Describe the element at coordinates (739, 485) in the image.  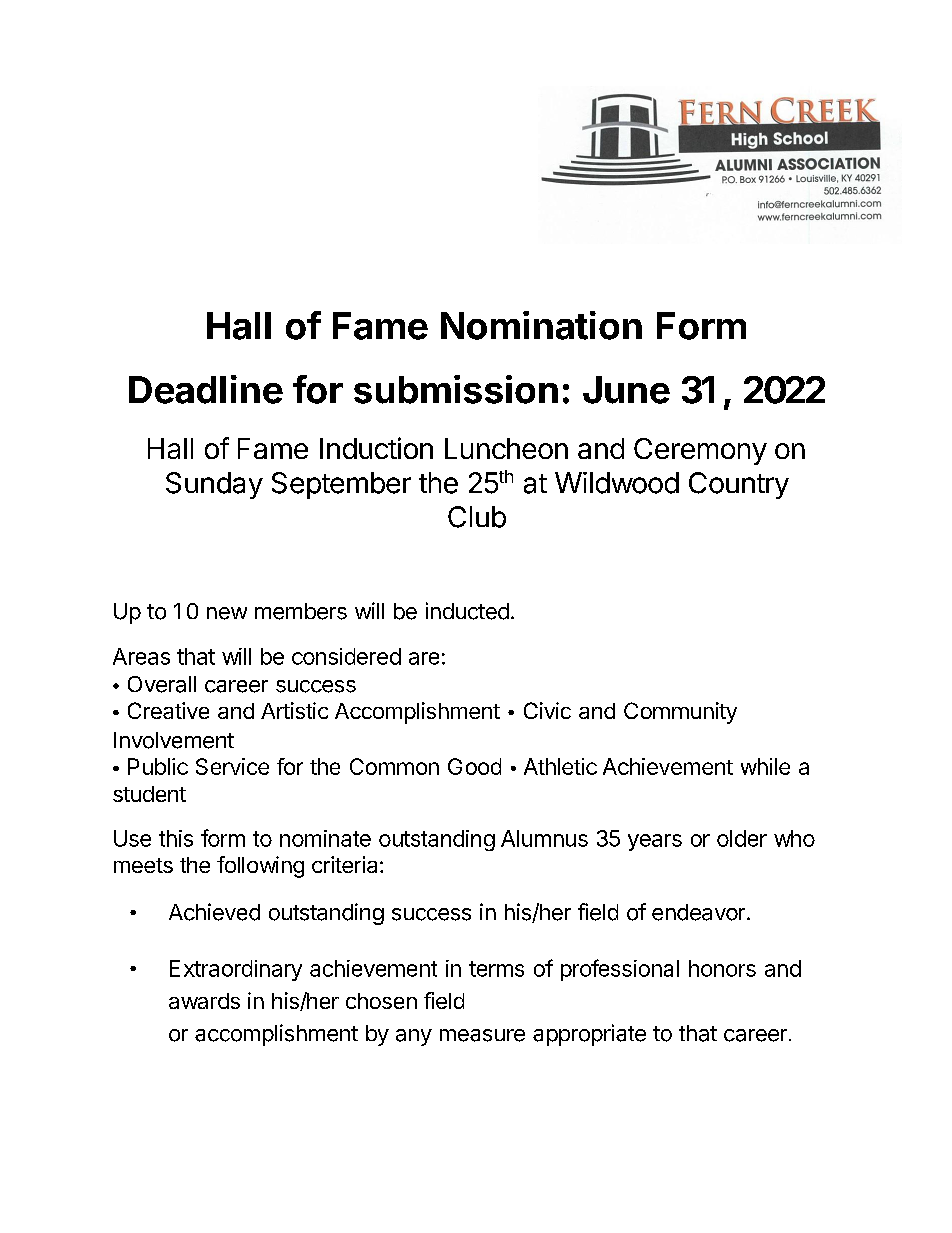
I see `Country` at that location.
